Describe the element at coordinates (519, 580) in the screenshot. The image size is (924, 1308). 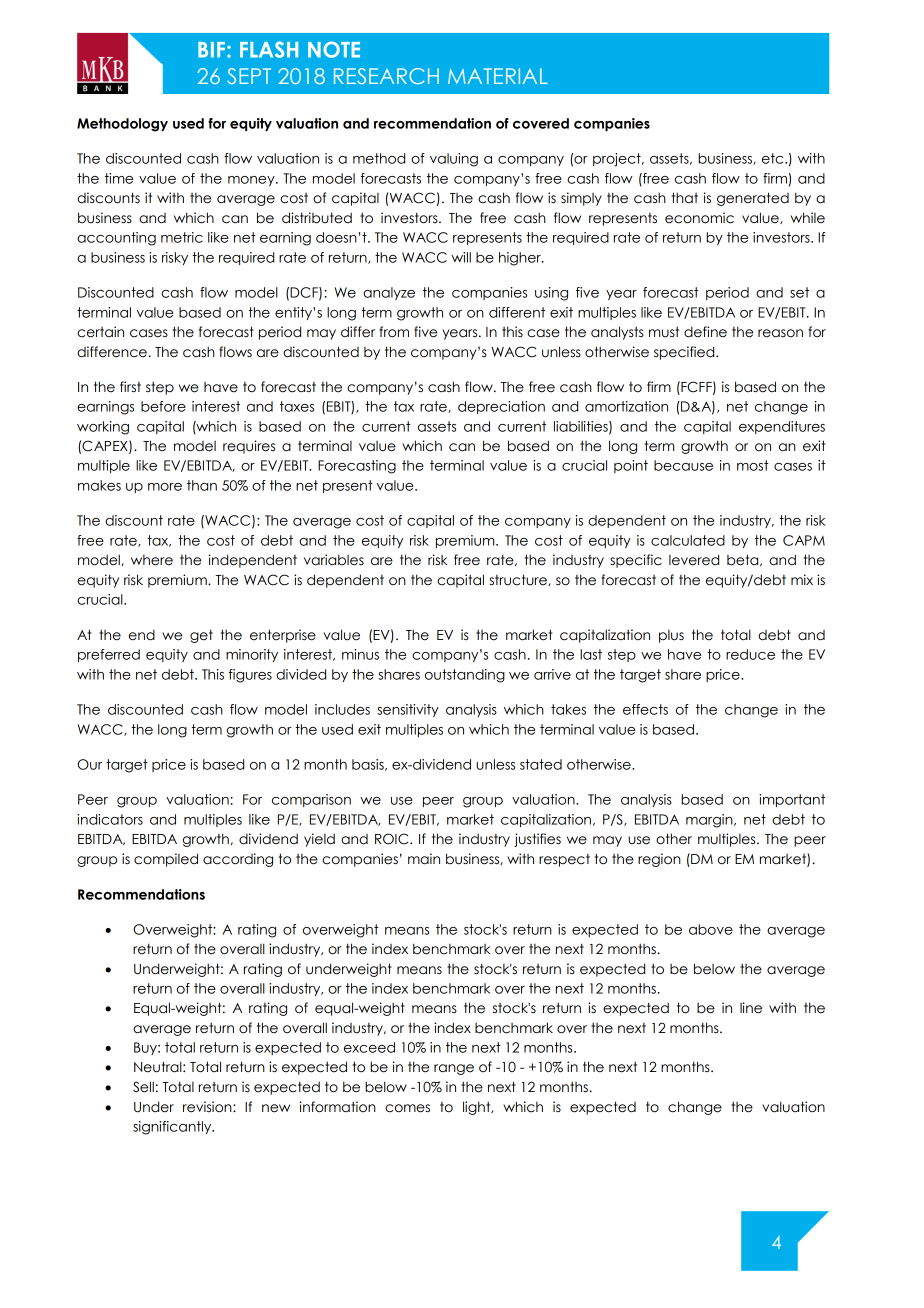
I see `structure` at that location.
